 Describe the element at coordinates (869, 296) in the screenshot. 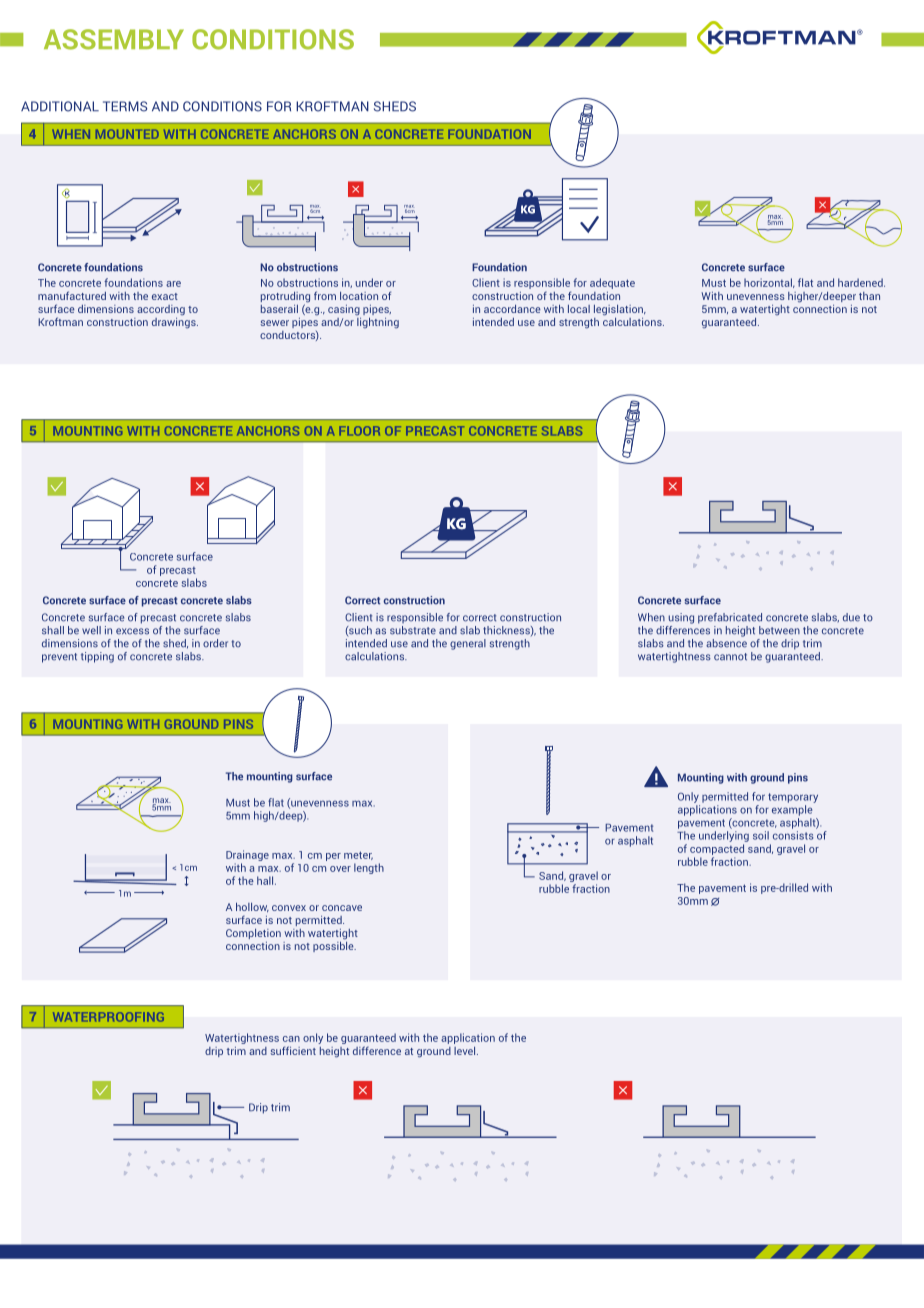

I see `than` at that location.
